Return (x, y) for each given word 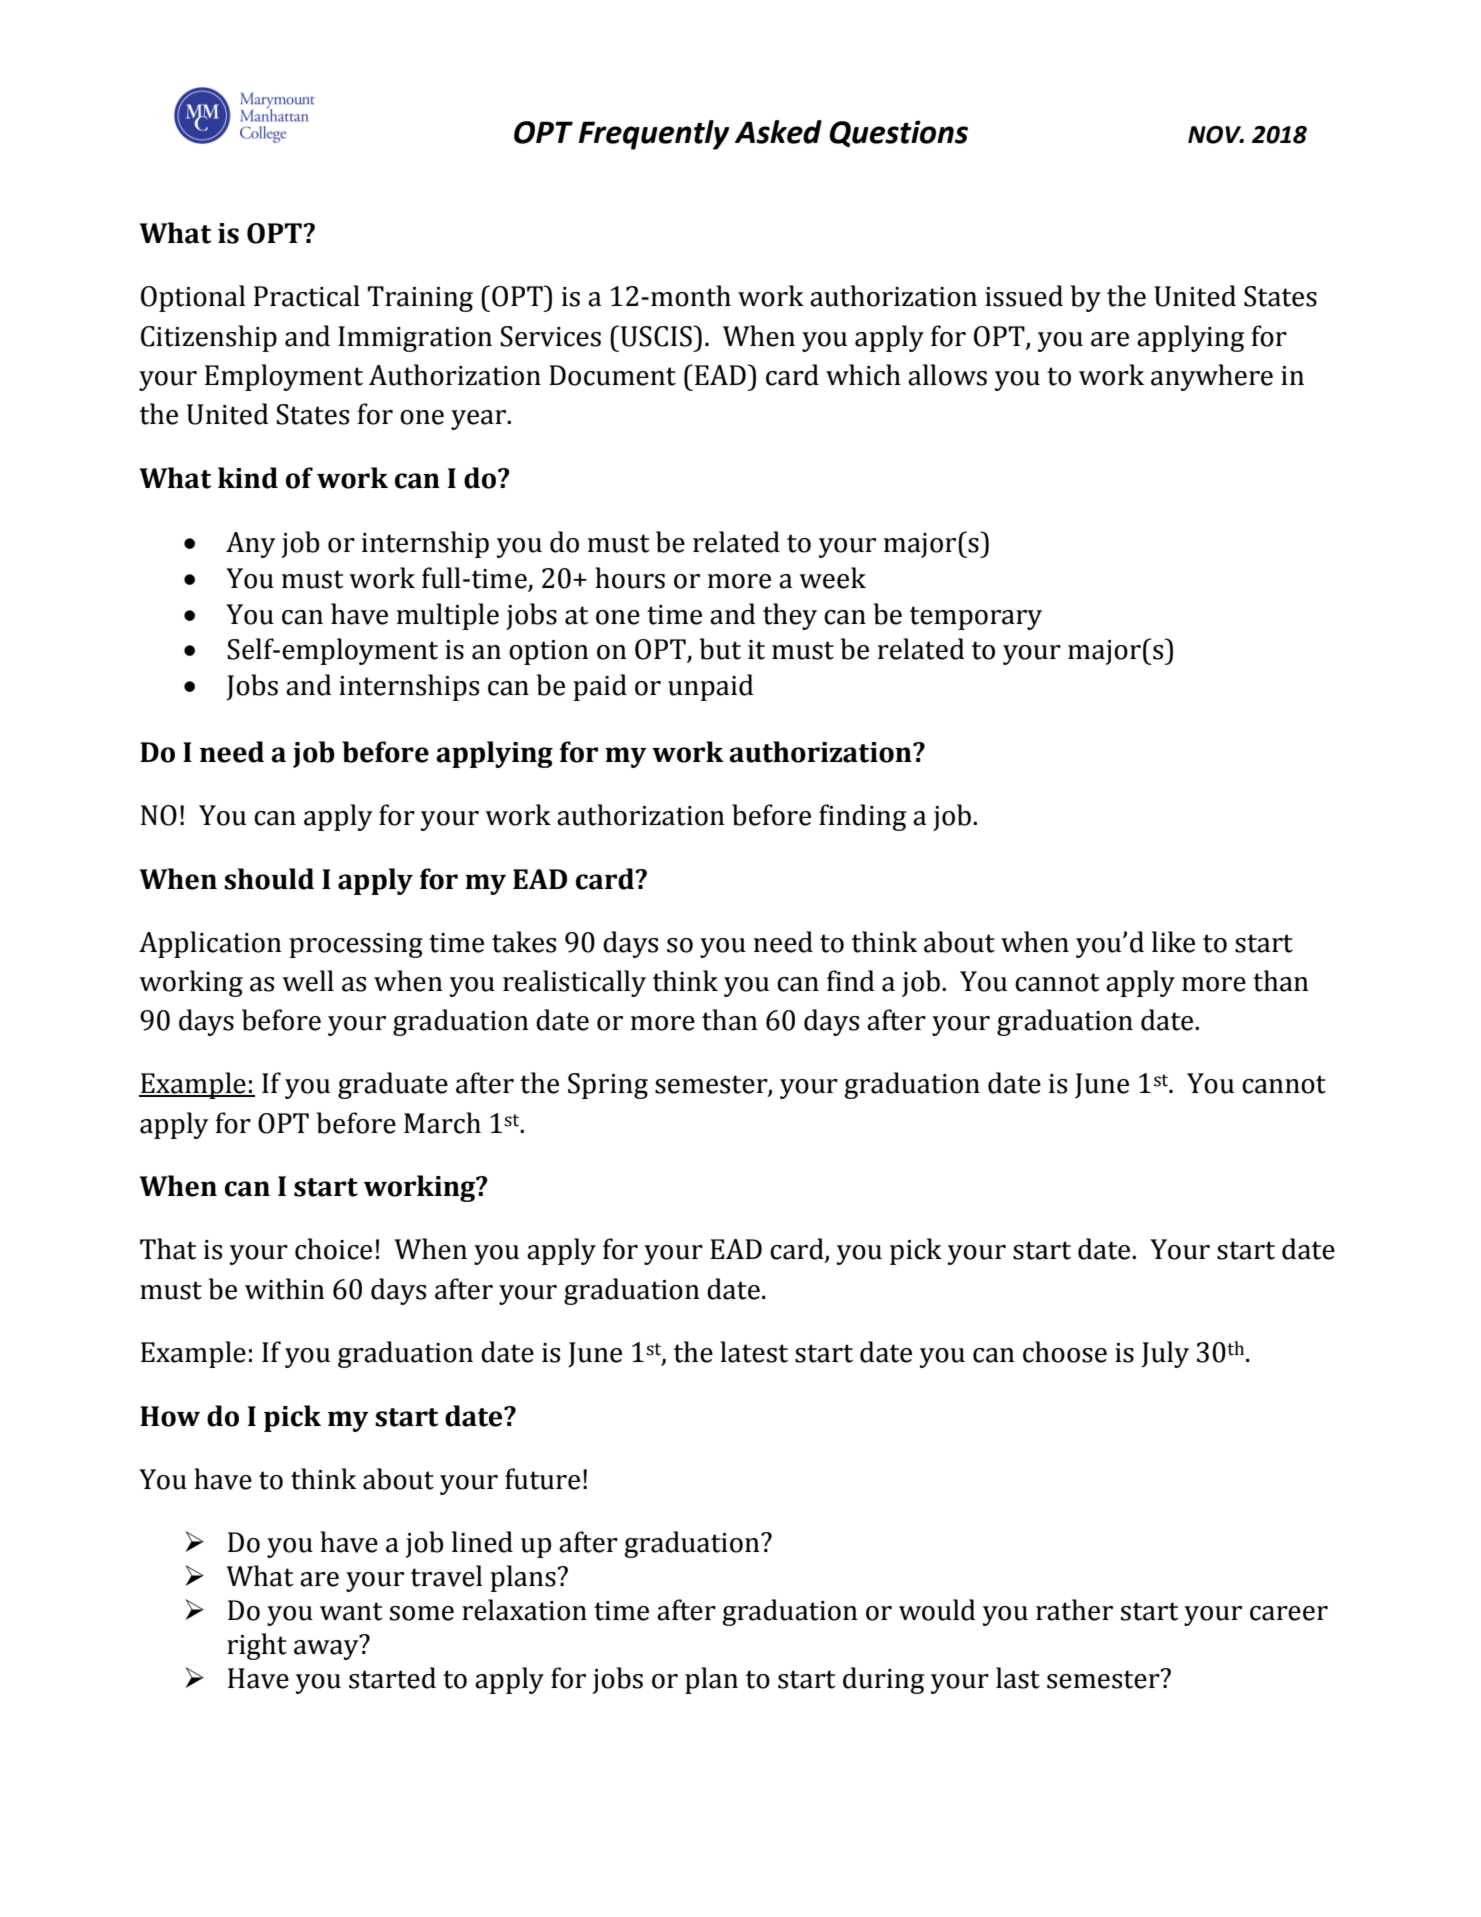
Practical (307, 296)
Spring (608, 1086)
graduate (393, 1085)
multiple (448, 616)
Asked (778, 132)
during (883, 1680)
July (1165, 1354)
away (326, 1650)
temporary (976, 618)
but (720, 649)
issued (1024, 296)
